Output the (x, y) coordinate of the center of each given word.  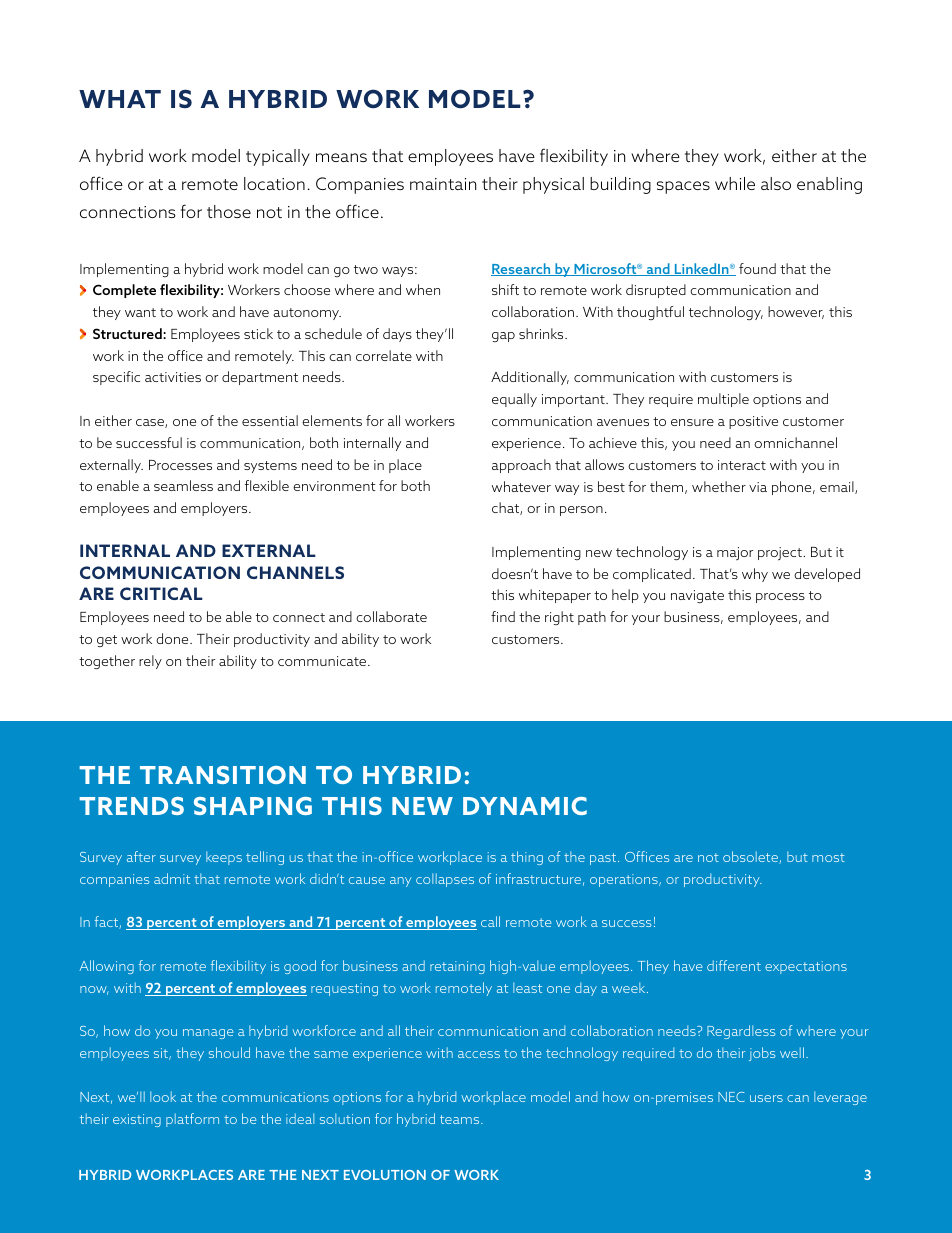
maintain (443, 184)
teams (461, 1119)
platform (192, 1120)
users (766, 1098)
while (735, 183)
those (229, 211)
